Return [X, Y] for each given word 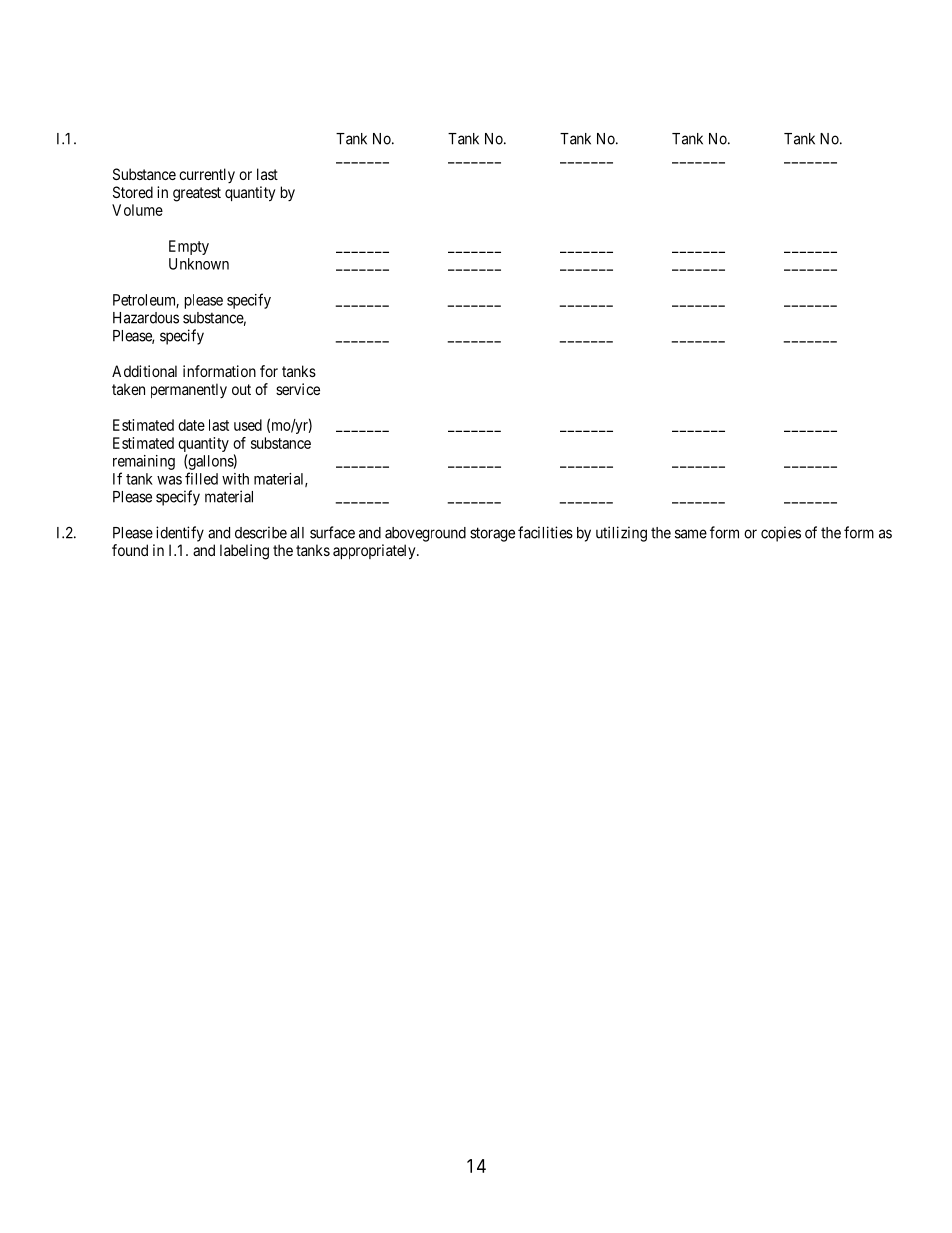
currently [207, 175]
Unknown [199, 264]
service [298, 389]
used [248, 425]
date [191, 425]
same [691, 534]
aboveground [425, 534]
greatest [197, 194]
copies [781, 534]
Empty [189, 247]
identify [180, 534]
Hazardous [146, 318]
